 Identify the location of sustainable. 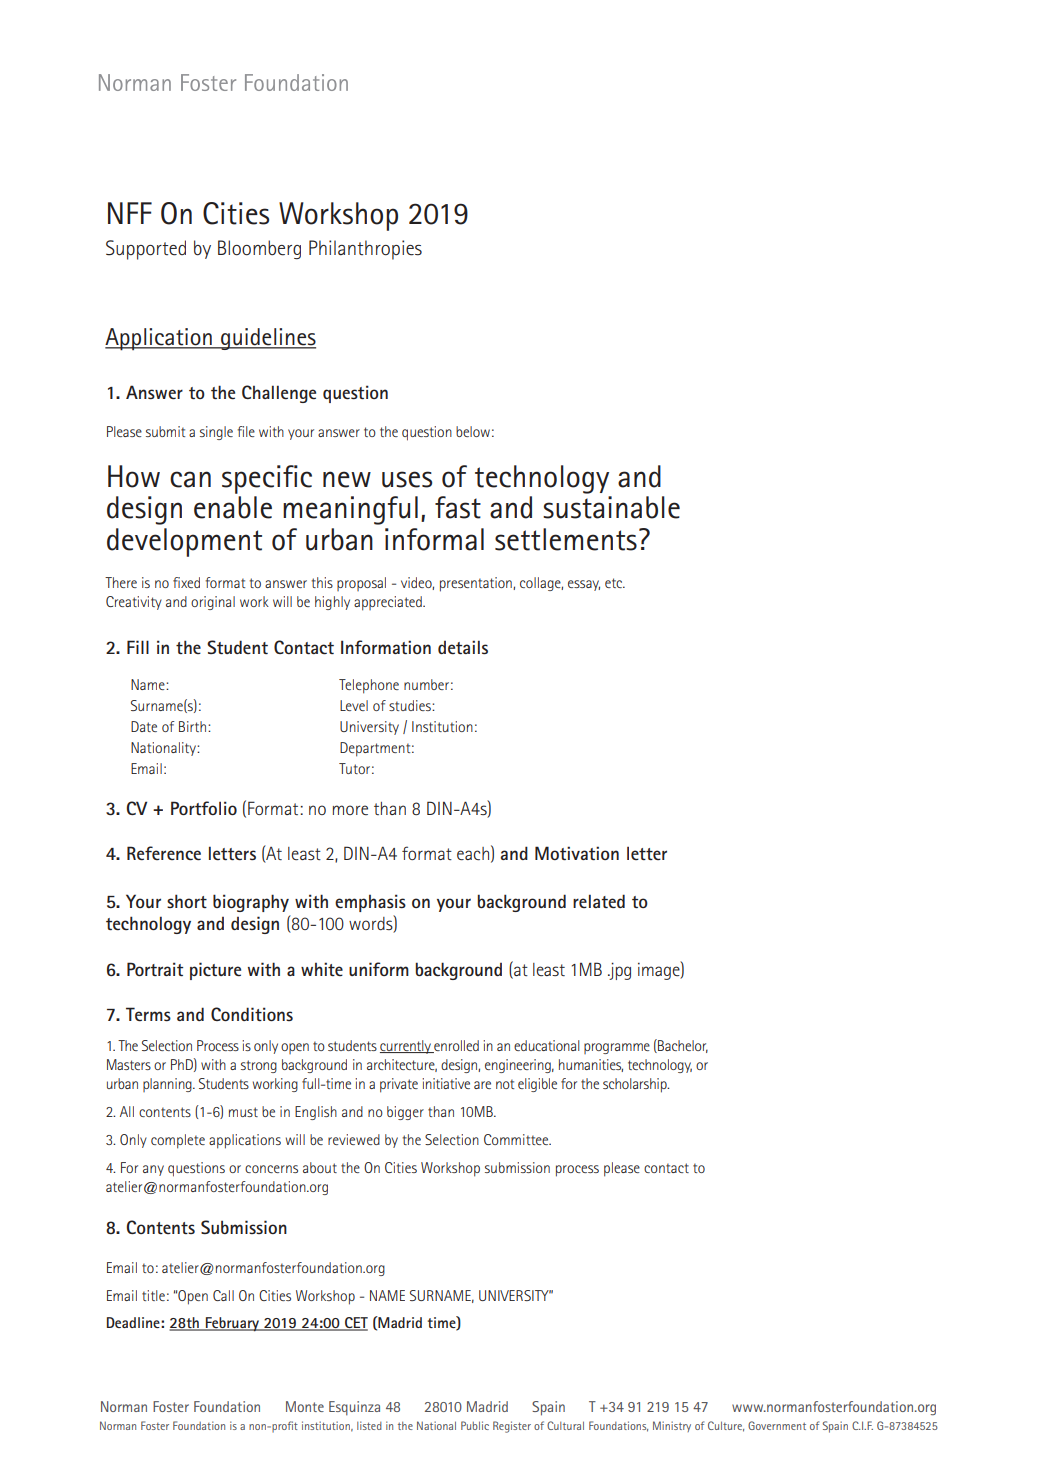
(611, 507).
